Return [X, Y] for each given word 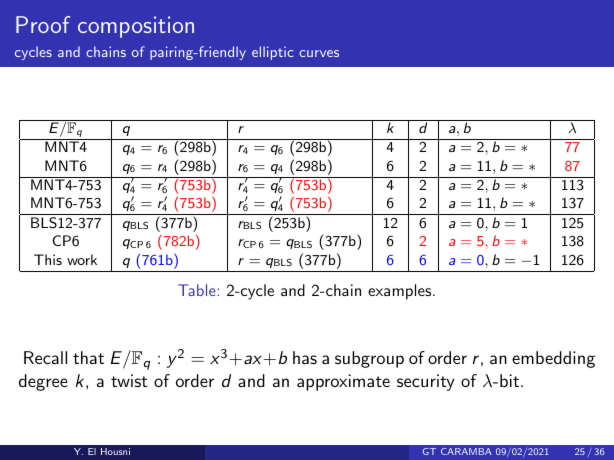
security [426, 382]
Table [198, 290]
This [48, 259]
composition [136, 27]
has [305, 357]
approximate [343, 382]
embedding [553, 359]
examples [399, 292]
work [82, 259]
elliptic [272, 53]
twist [129, 380]
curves [319, 53]
